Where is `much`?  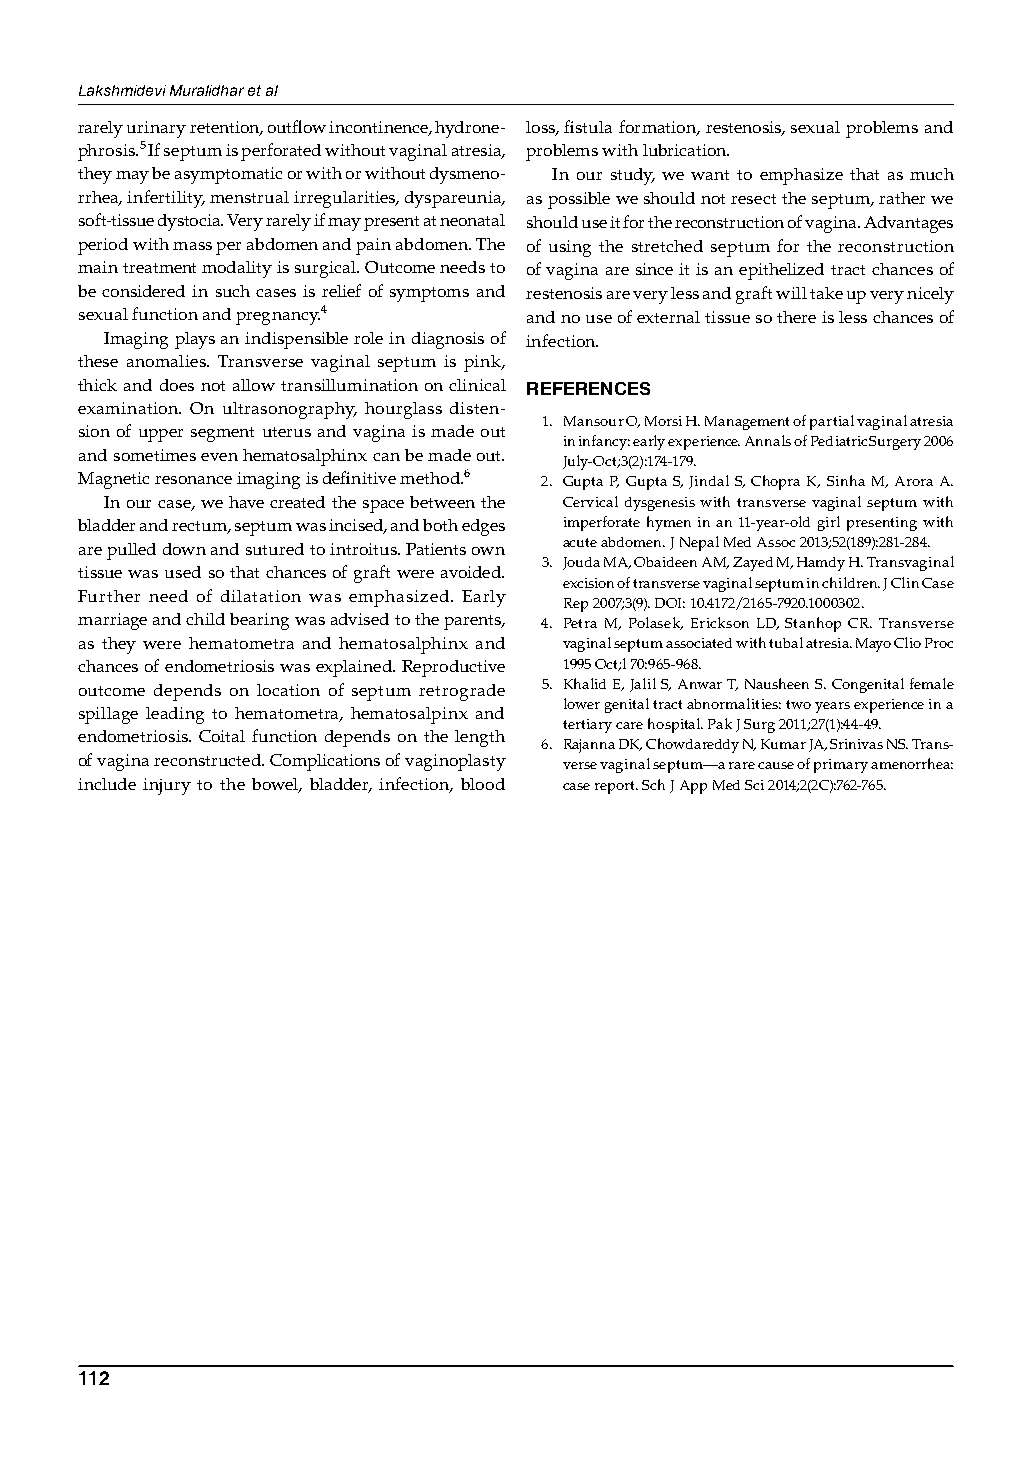 much is located at coordinates (932, 174).
